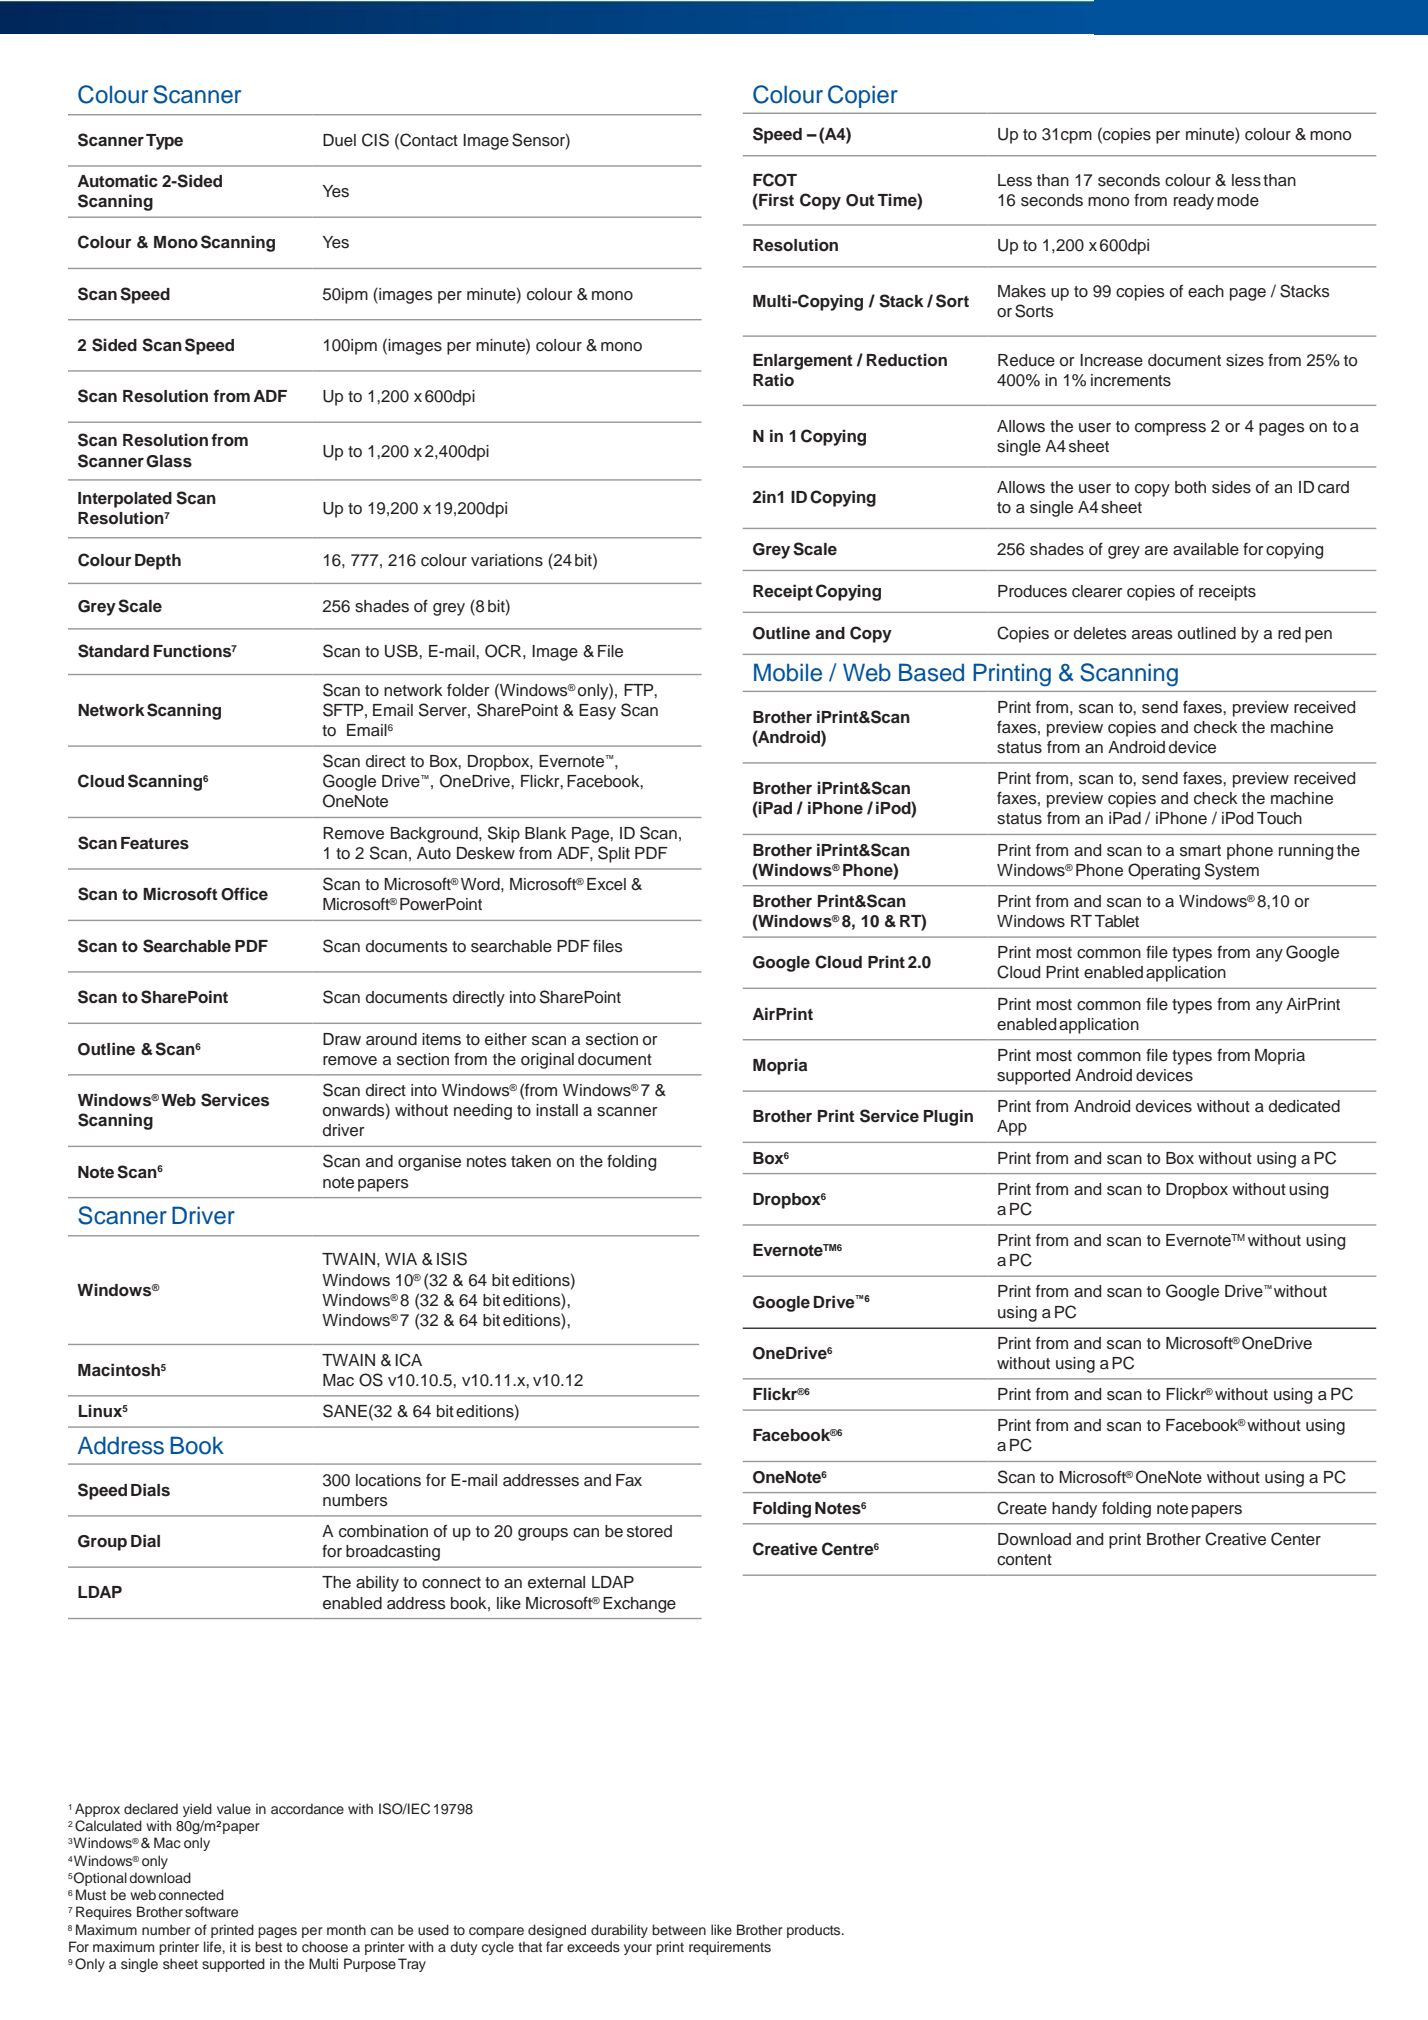 Image resolution: width=1428 pixels, height=2020 pixels. Describe the element at coordinates (1194, 202) in the screenshot. I see `ready` at that location.
